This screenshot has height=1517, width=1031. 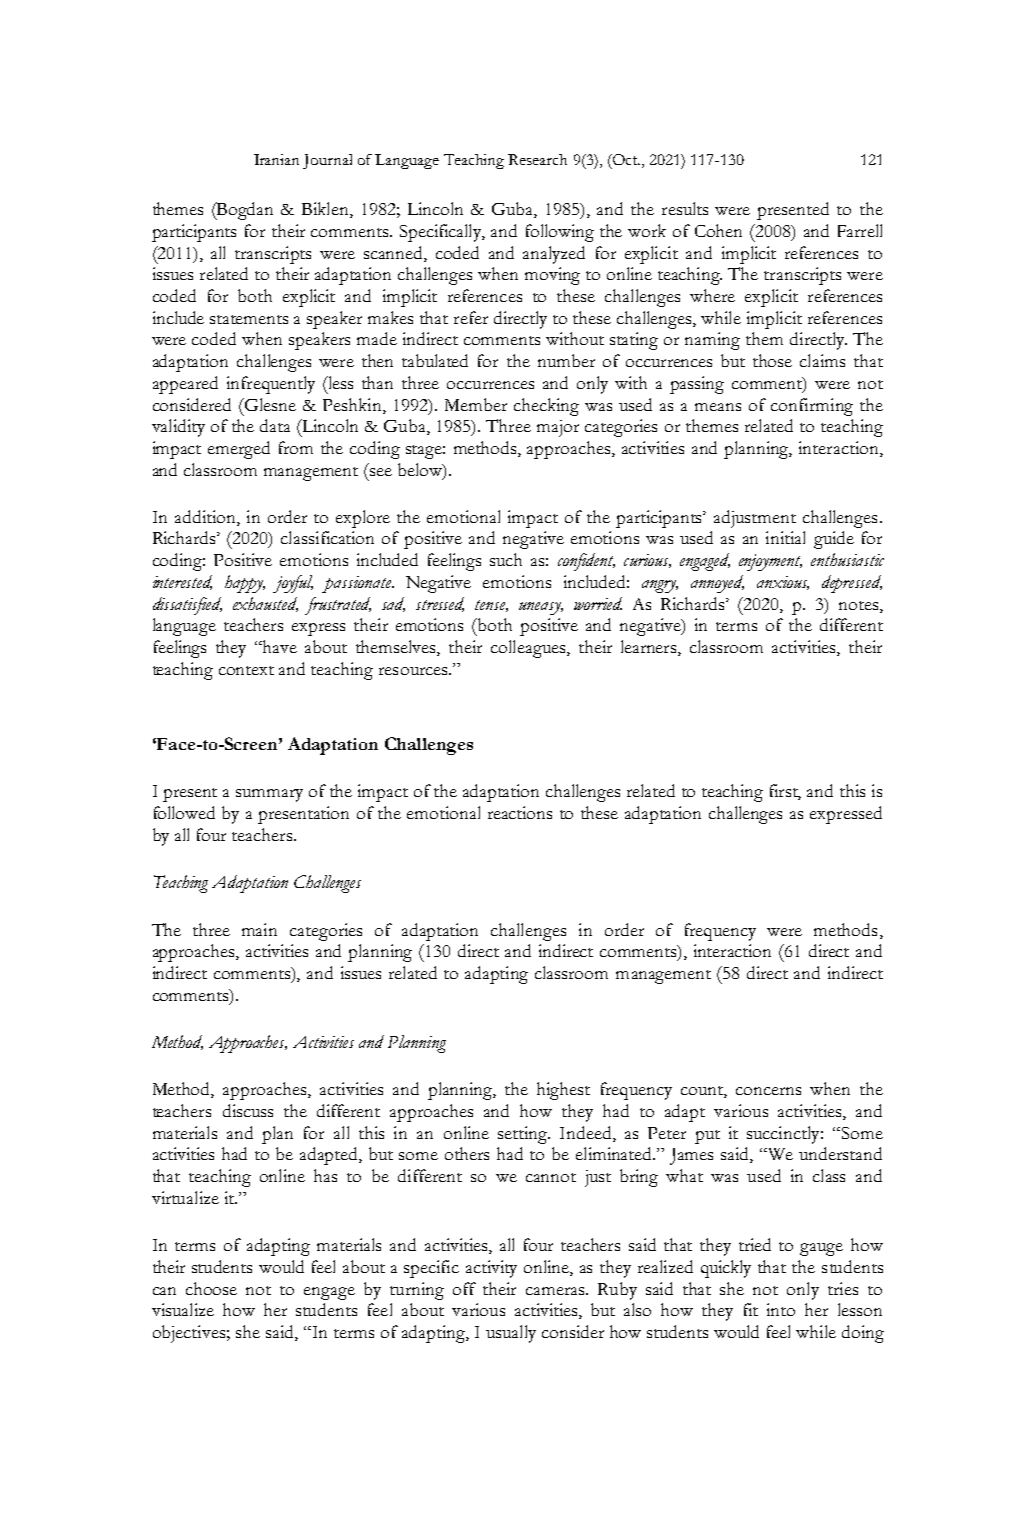 I want to click on discuss, so click(x=248, y=1110).
